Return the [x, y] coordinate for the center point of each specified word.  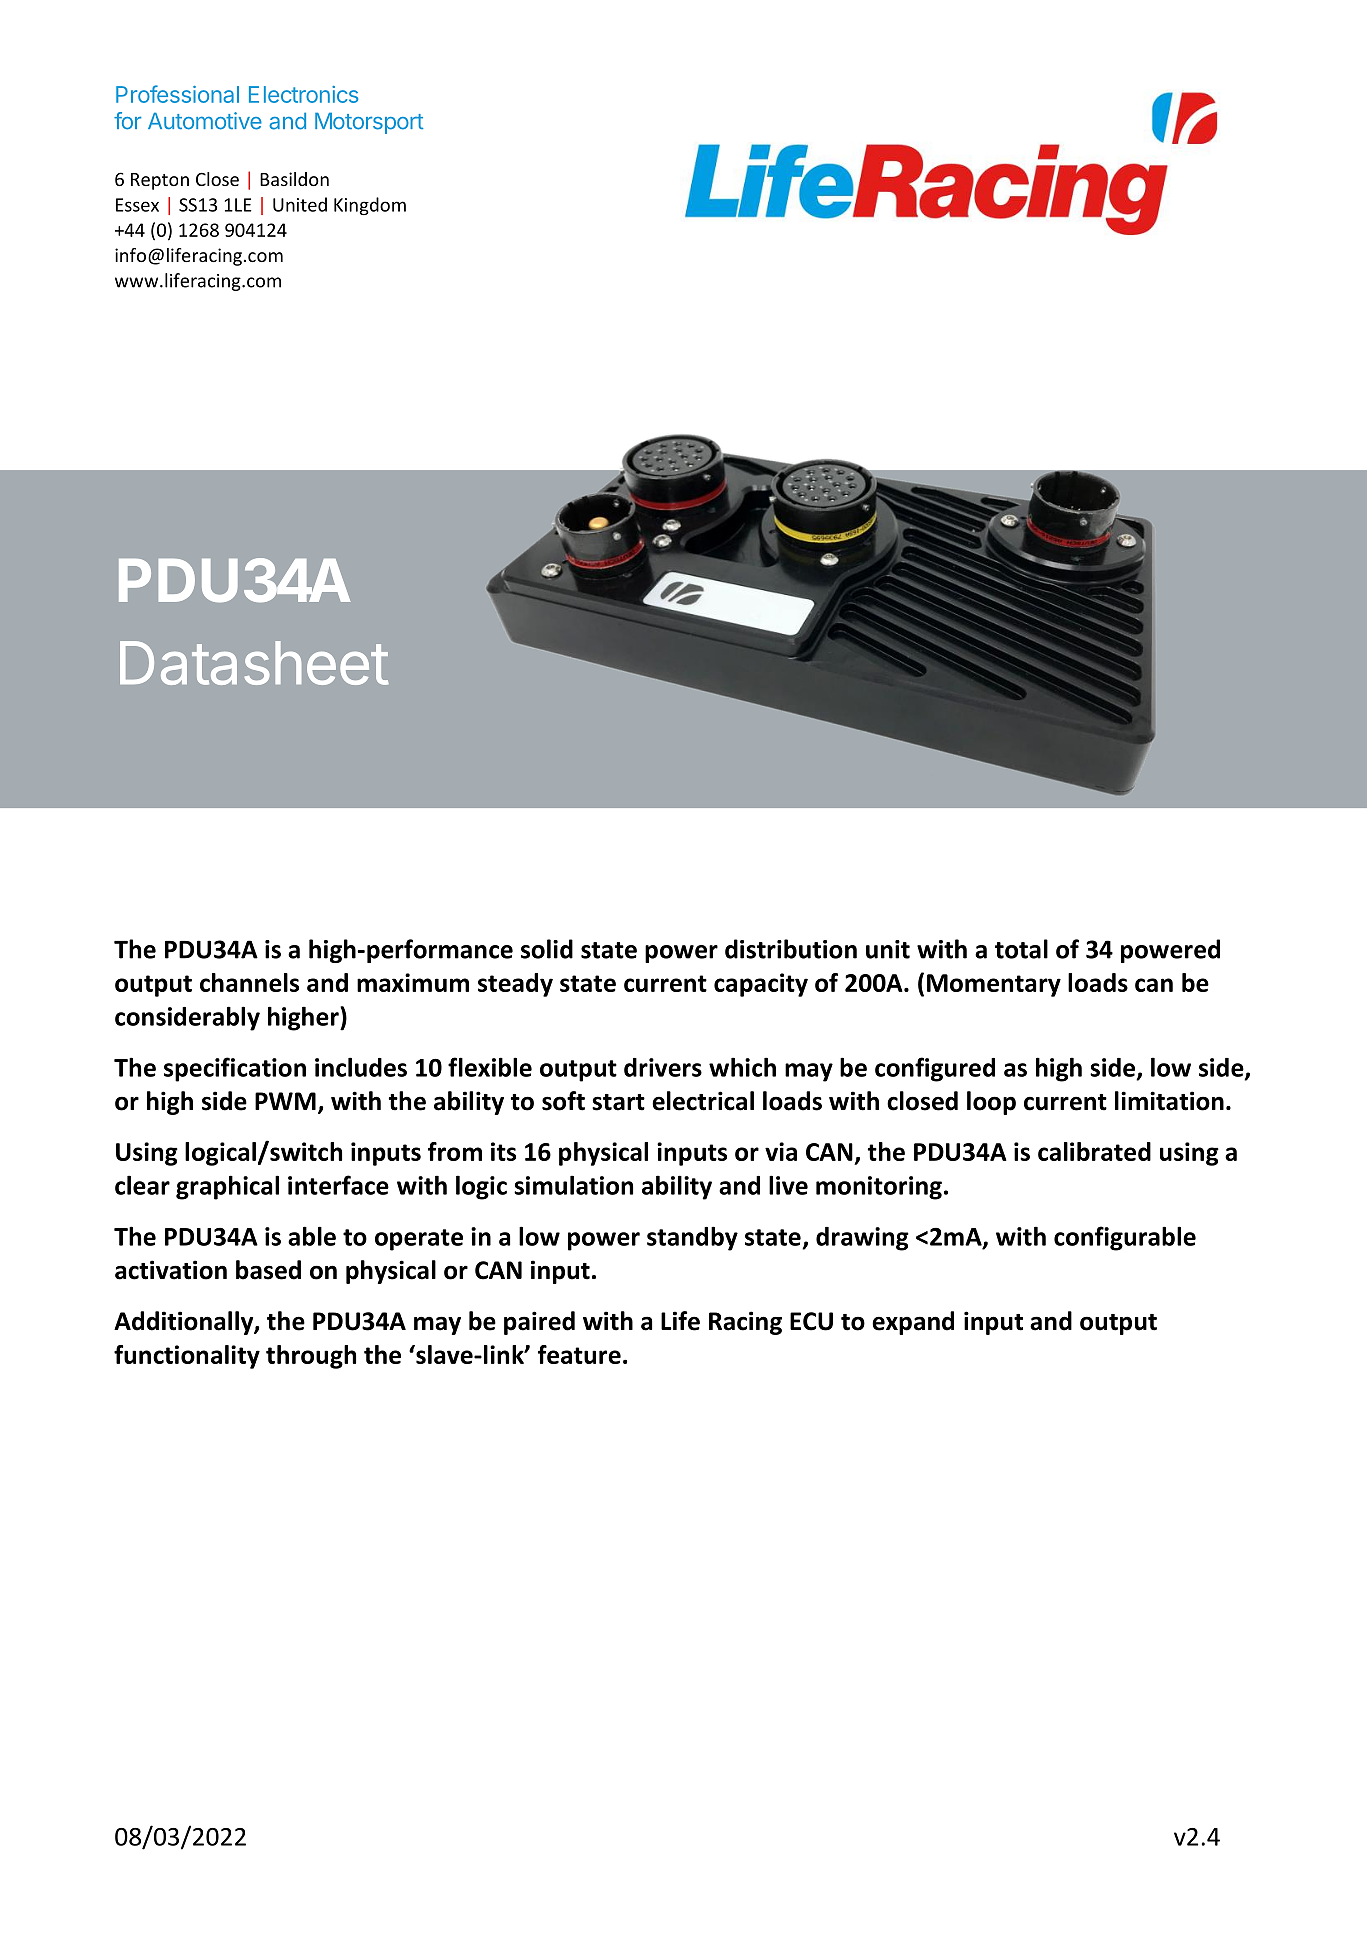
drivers [663, 1067]
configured [935, 1069]
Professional [177, 94]
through [311, 1357]
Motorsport [369, 123]
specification [235, 1069]
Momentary [994, 985]
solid [547, 949]
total [1021, 949]
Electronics [303, 94]
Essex [137, 205]
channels [249, 982]
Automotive [205, 121]
